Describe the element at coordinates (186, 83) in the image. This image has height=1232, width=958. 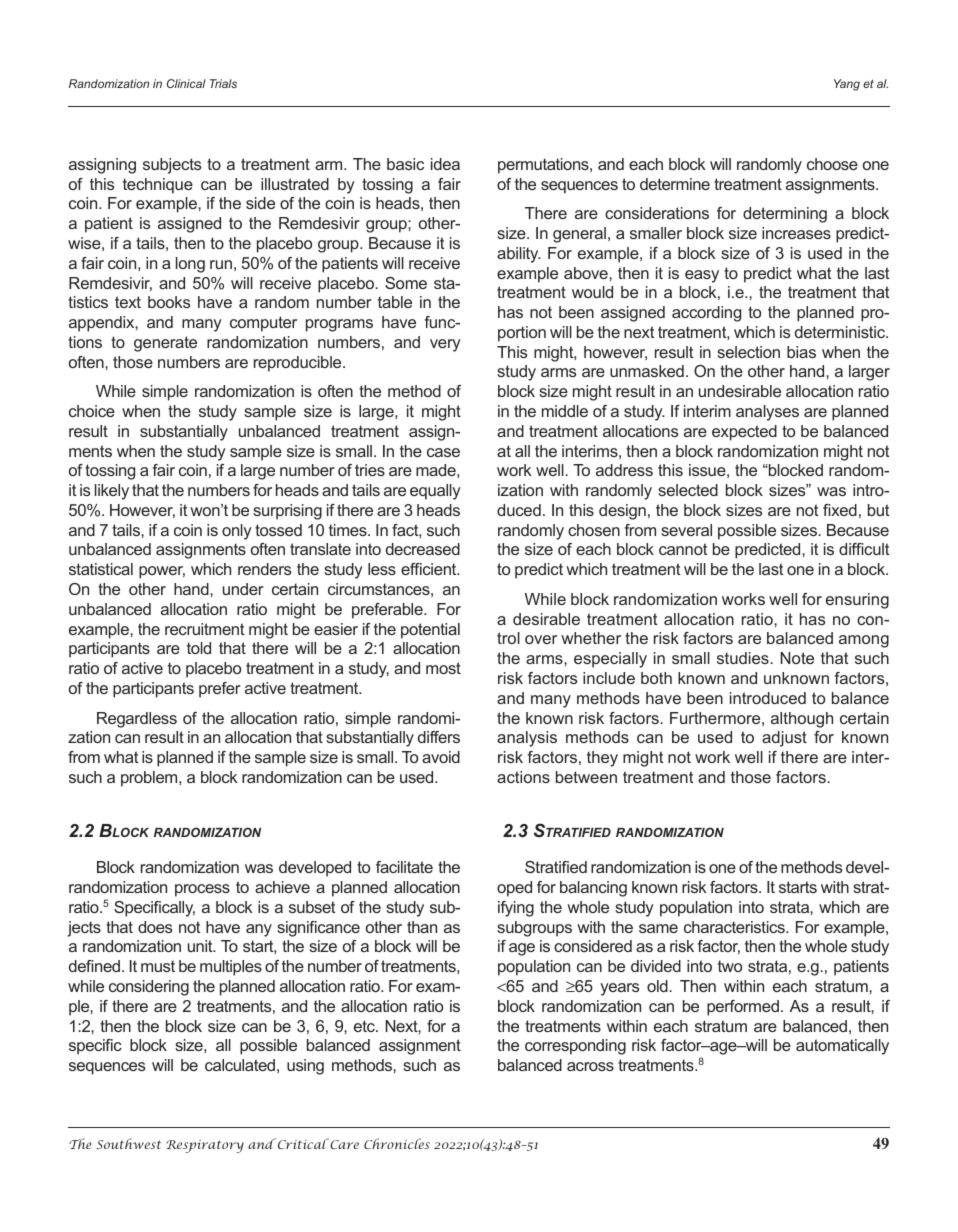
I see `Clinical` at that location.
